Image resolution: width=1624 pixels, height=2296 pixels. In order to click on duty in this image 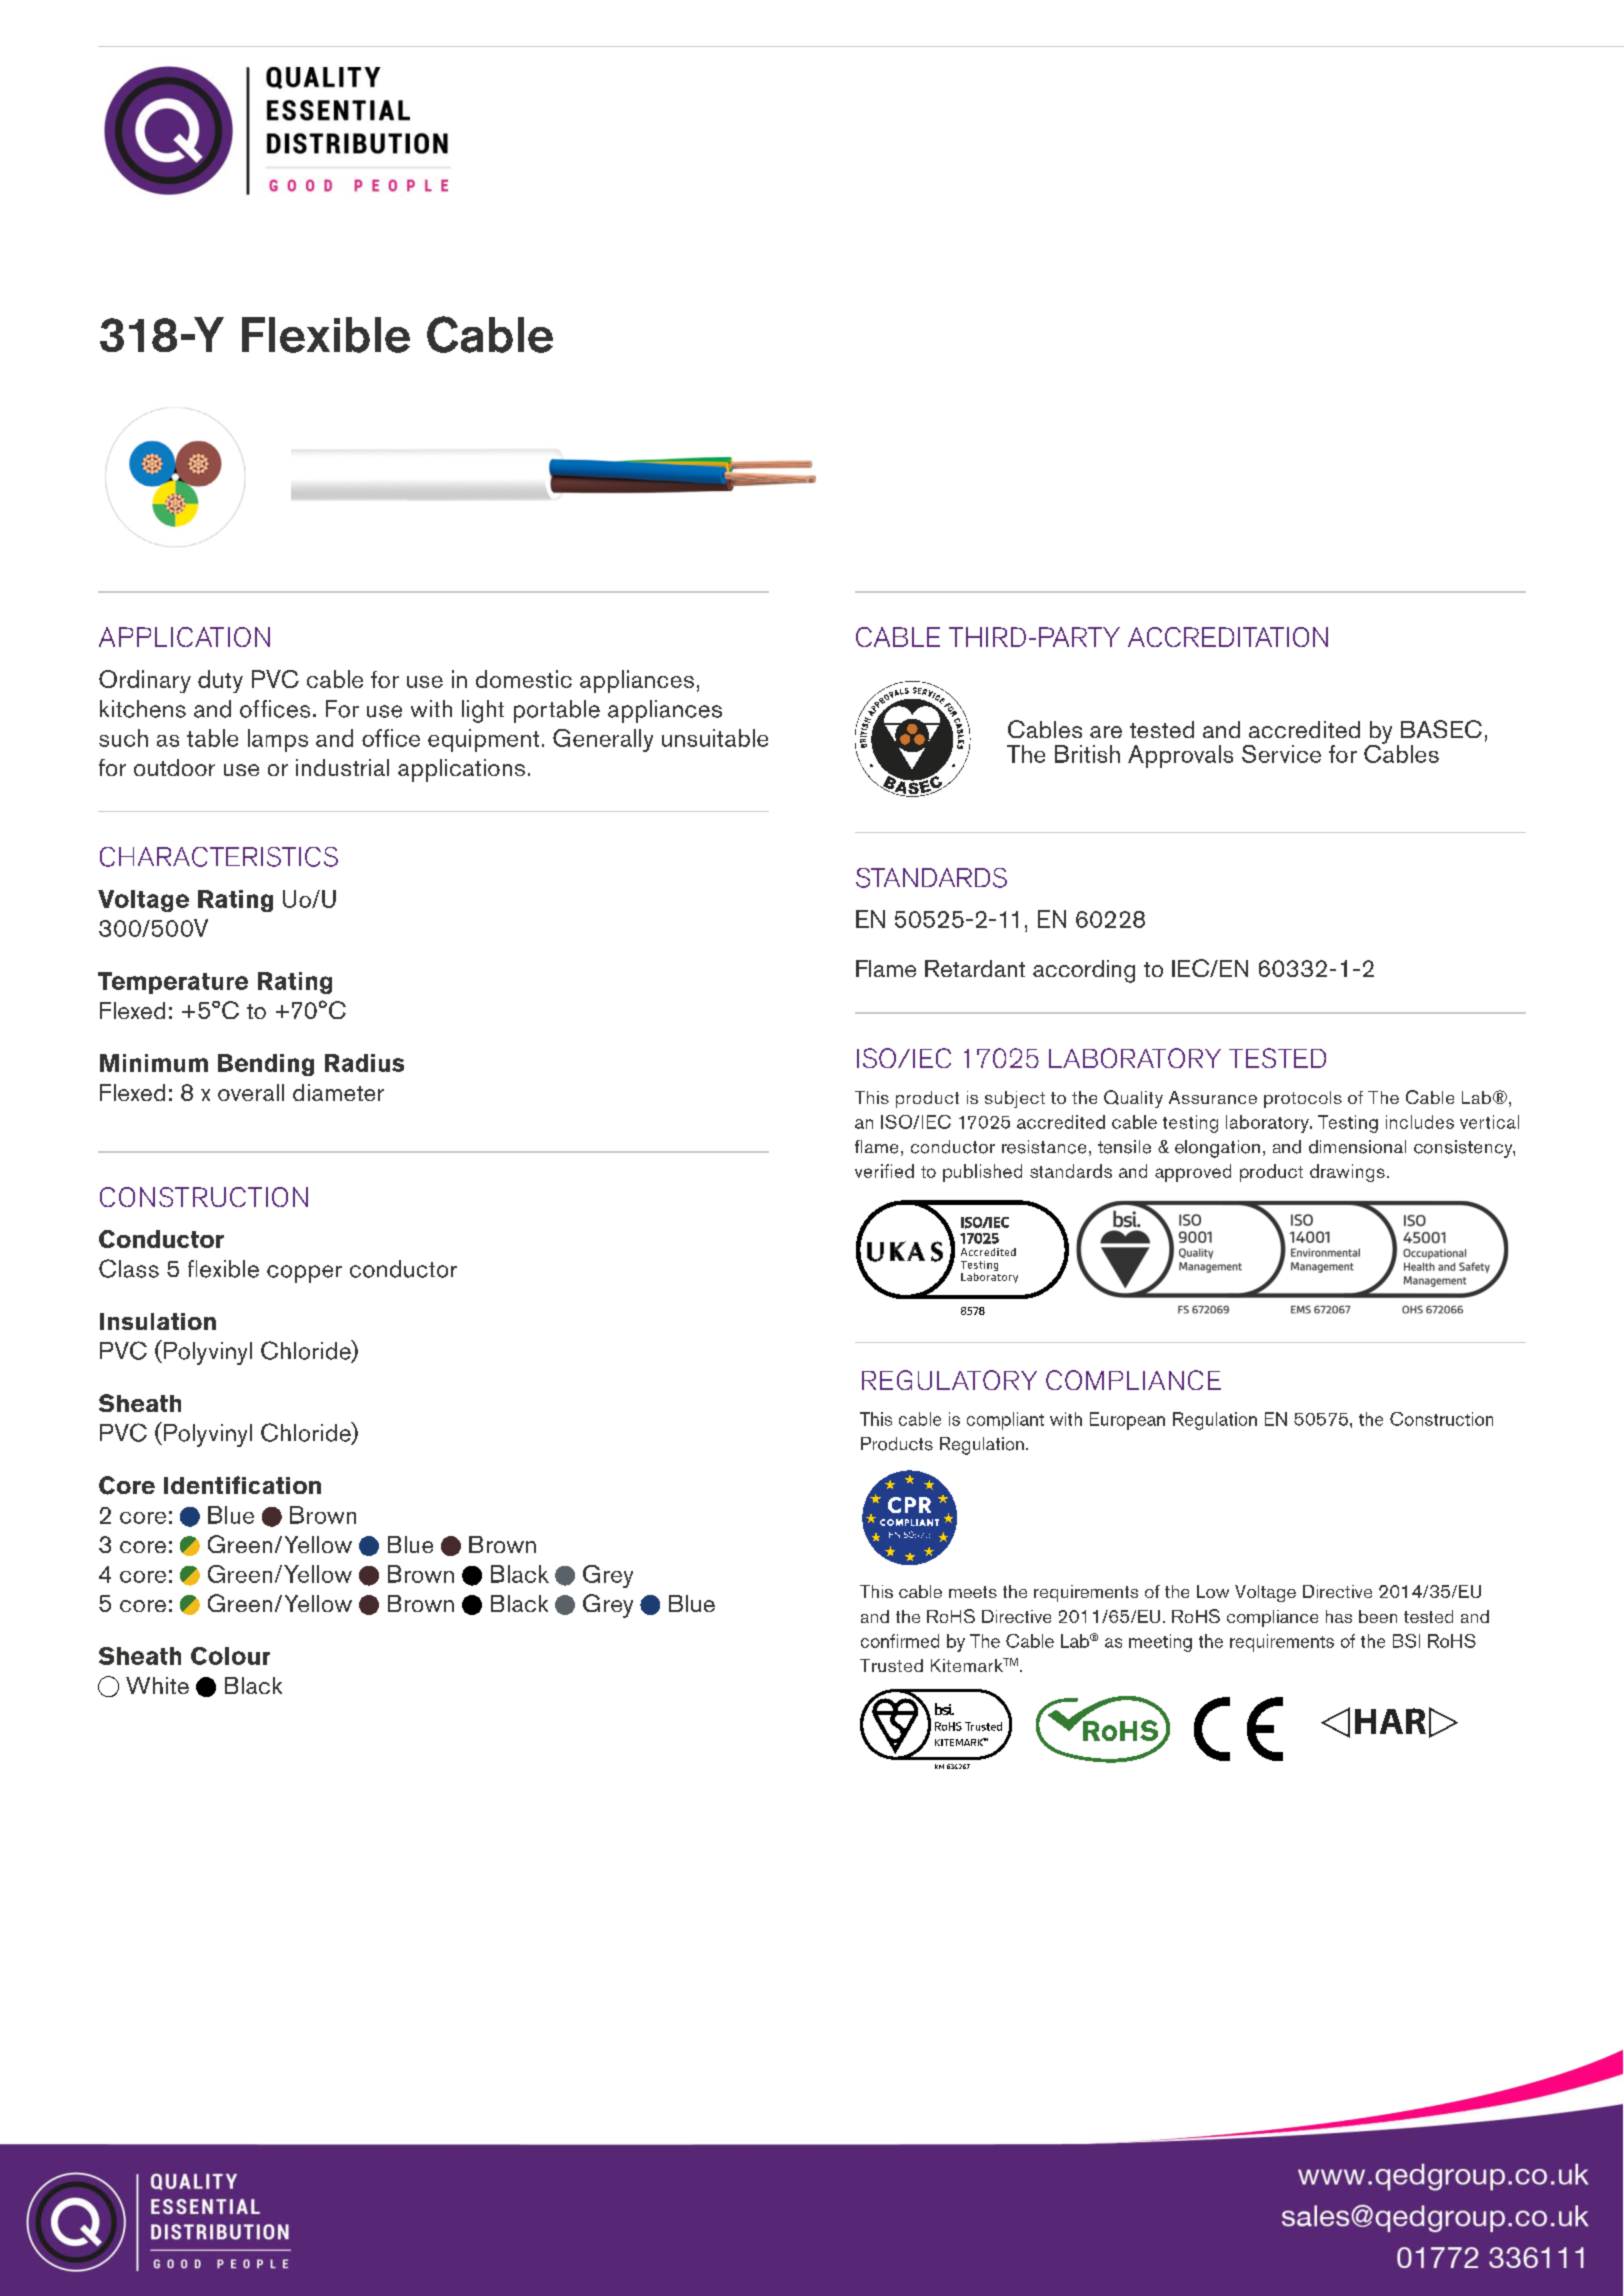, I will do `click(220, 681)`.
